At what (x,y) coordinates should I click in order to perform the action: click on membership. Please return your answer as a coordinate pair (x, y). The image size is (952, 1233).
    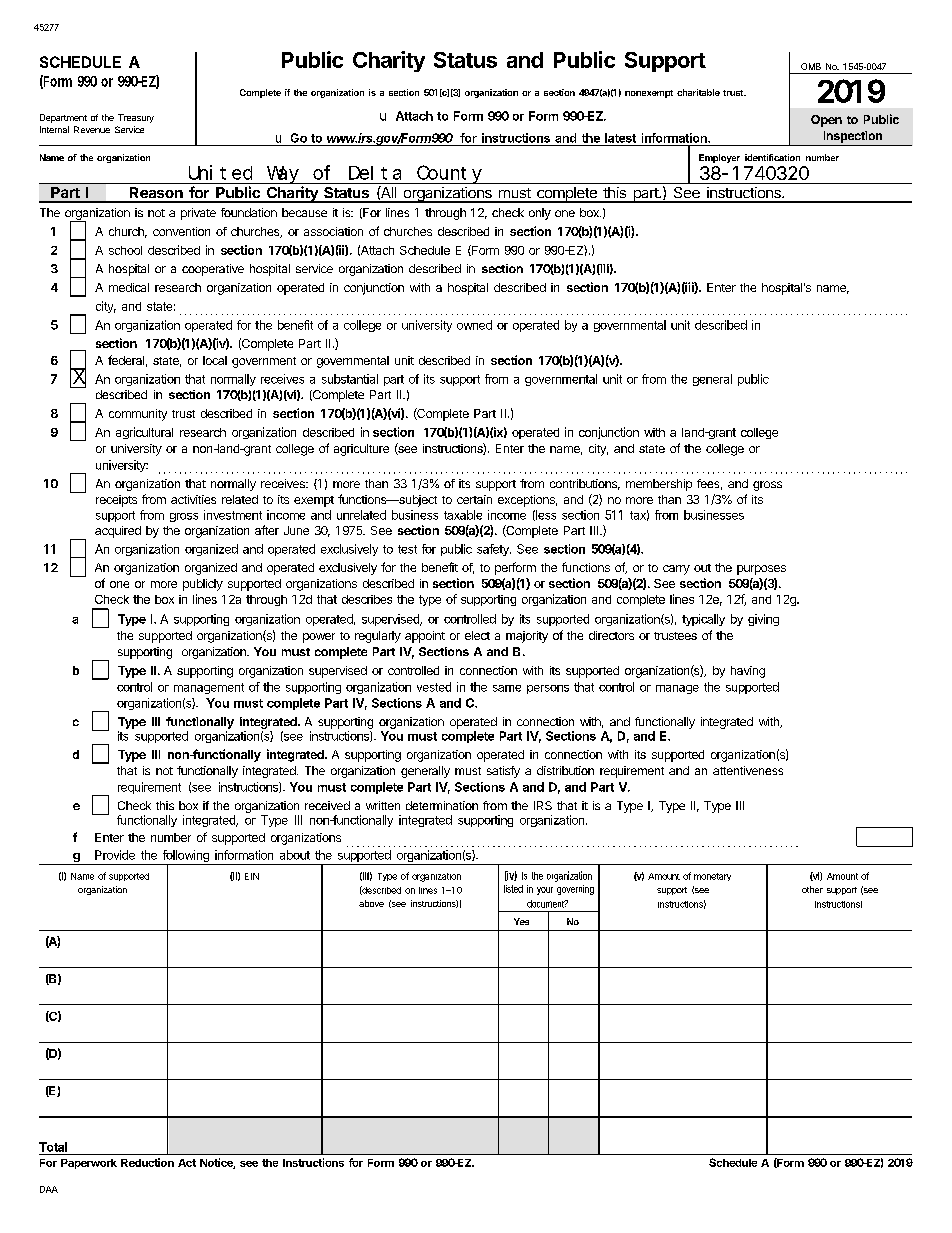
    Looking at the image, I should click on (659, 485).
